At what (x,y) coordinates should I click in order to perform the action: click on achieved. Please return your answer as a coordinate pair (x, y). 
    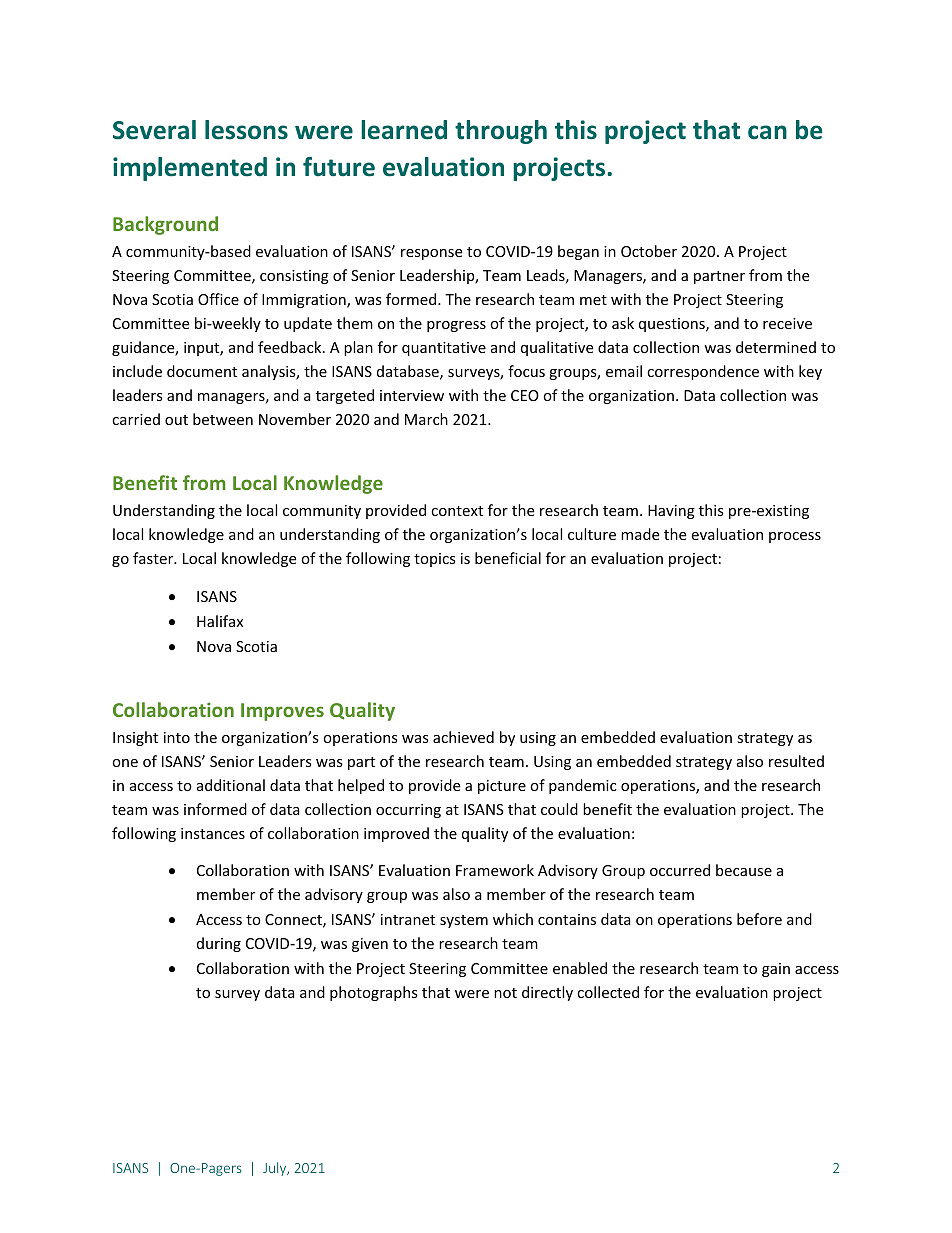
    Looking at the image, I should click on (463, 737).
